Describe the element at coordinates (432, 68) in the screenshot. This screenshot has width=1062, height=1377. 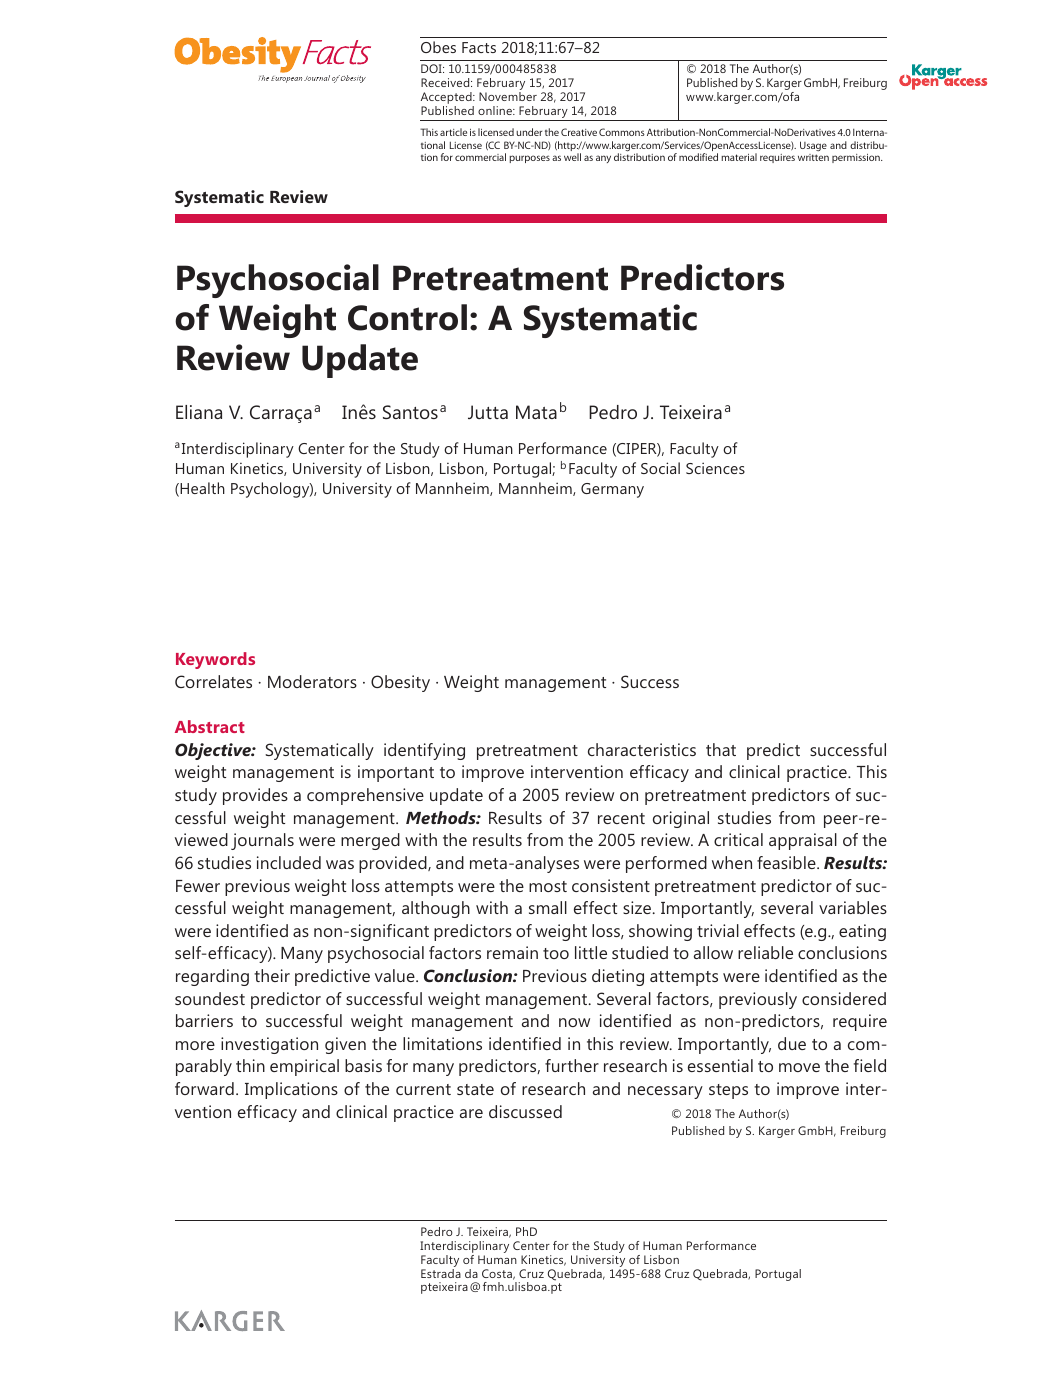
I see `DOI` at that location.
